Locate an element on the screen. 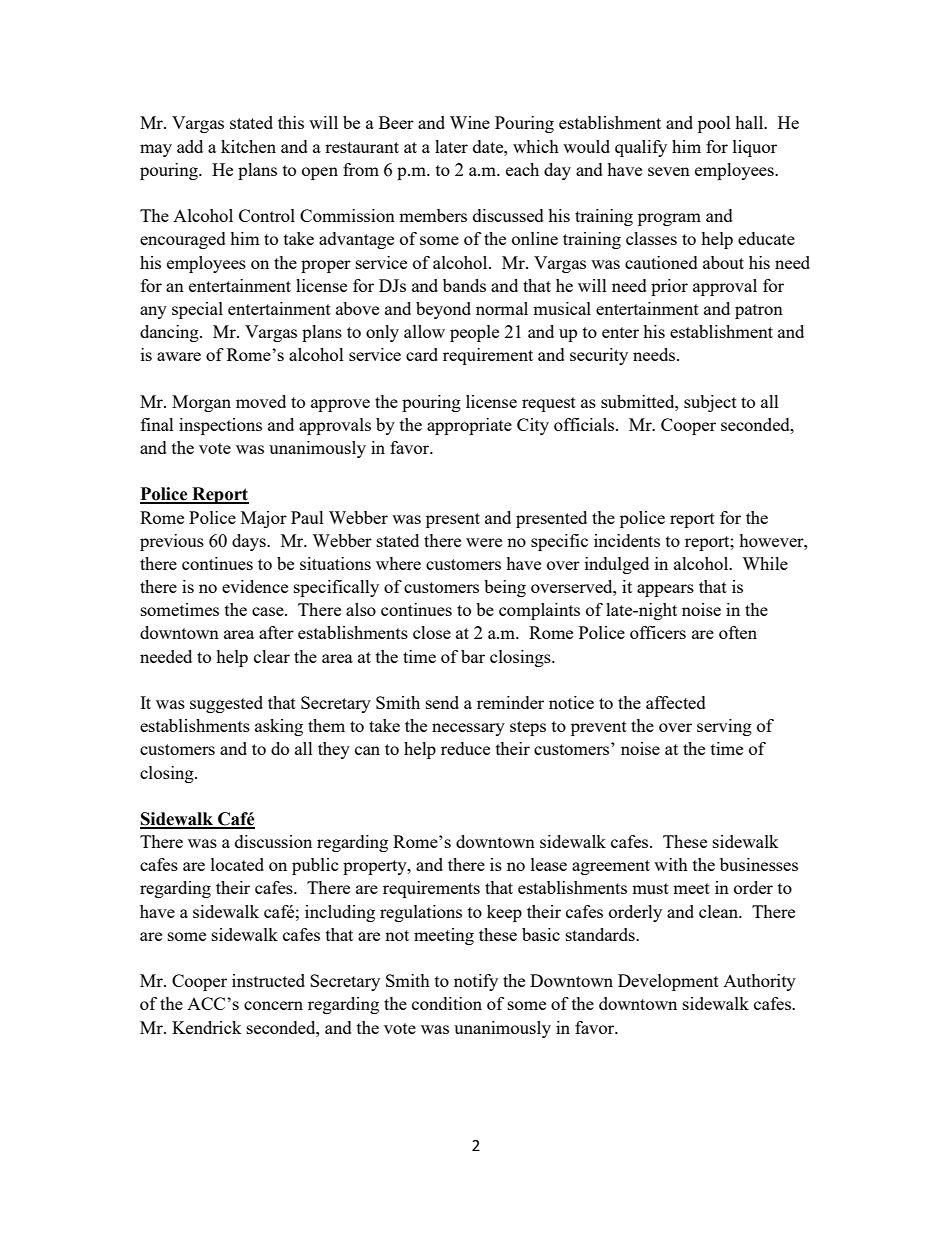  seven is located at coordinates (669, 171).
